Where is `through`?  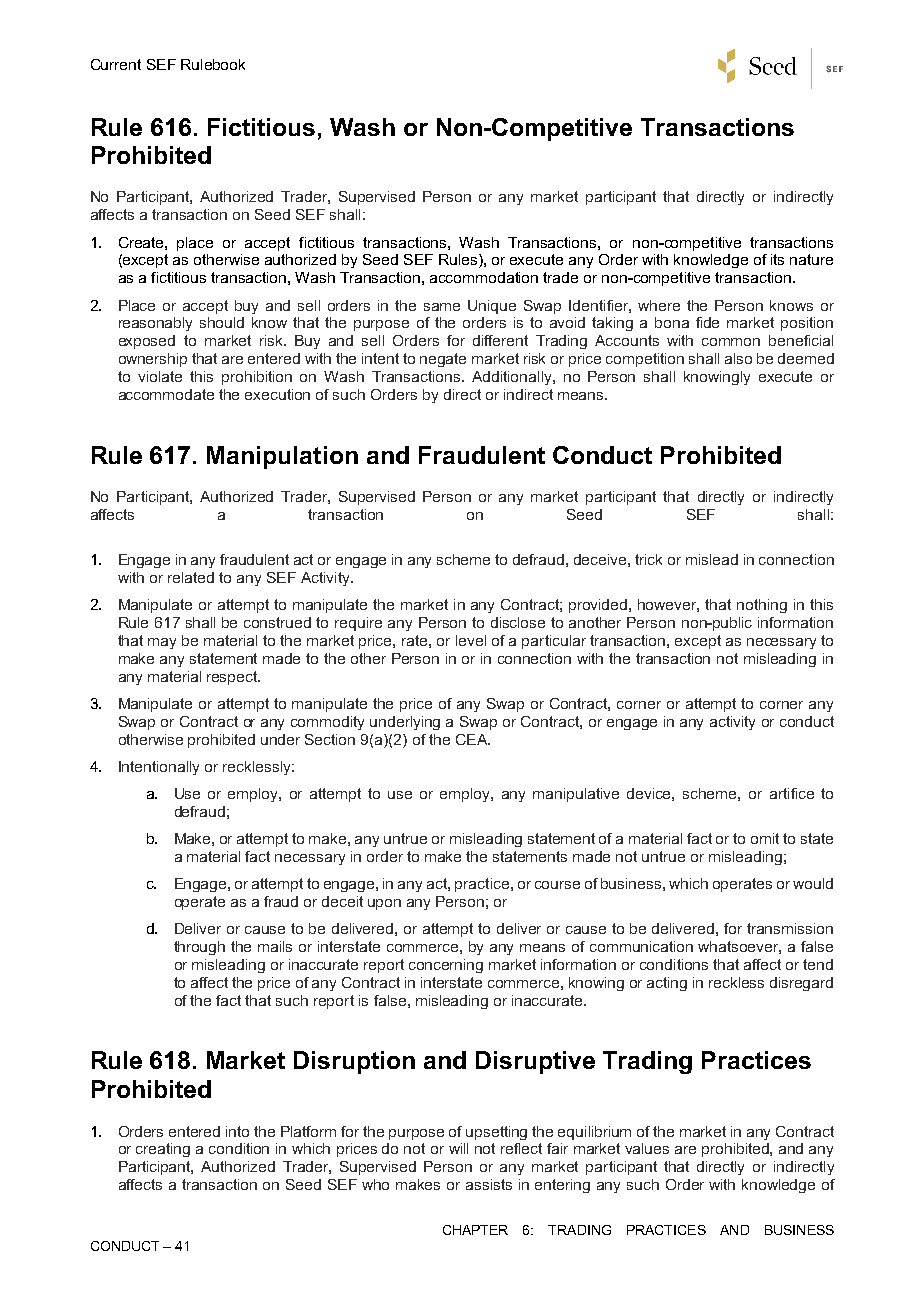
through is located at coordinates (199, 948).
